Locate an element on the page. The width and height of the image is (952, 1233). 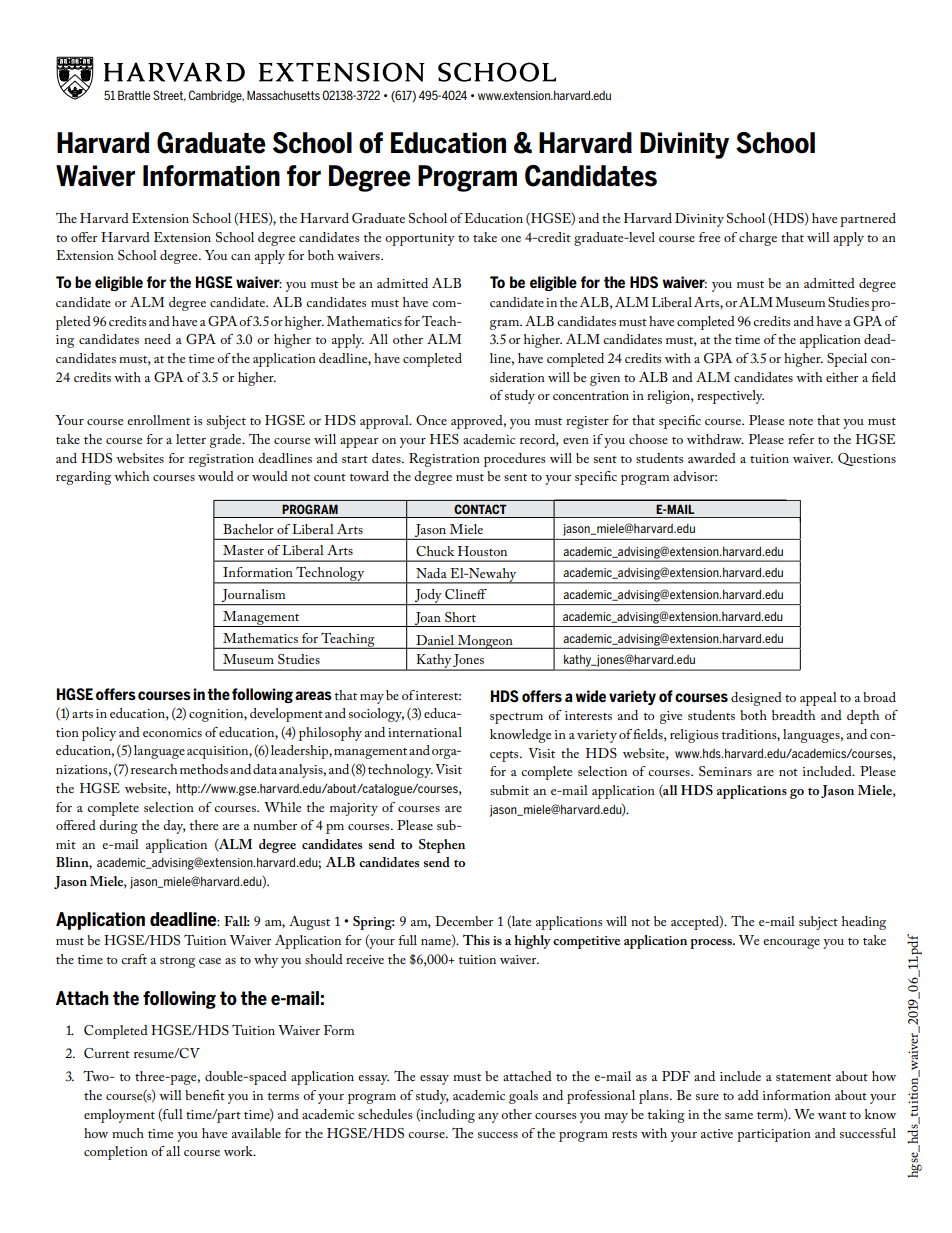
Bachelor is located at coordinates (248, 529).
